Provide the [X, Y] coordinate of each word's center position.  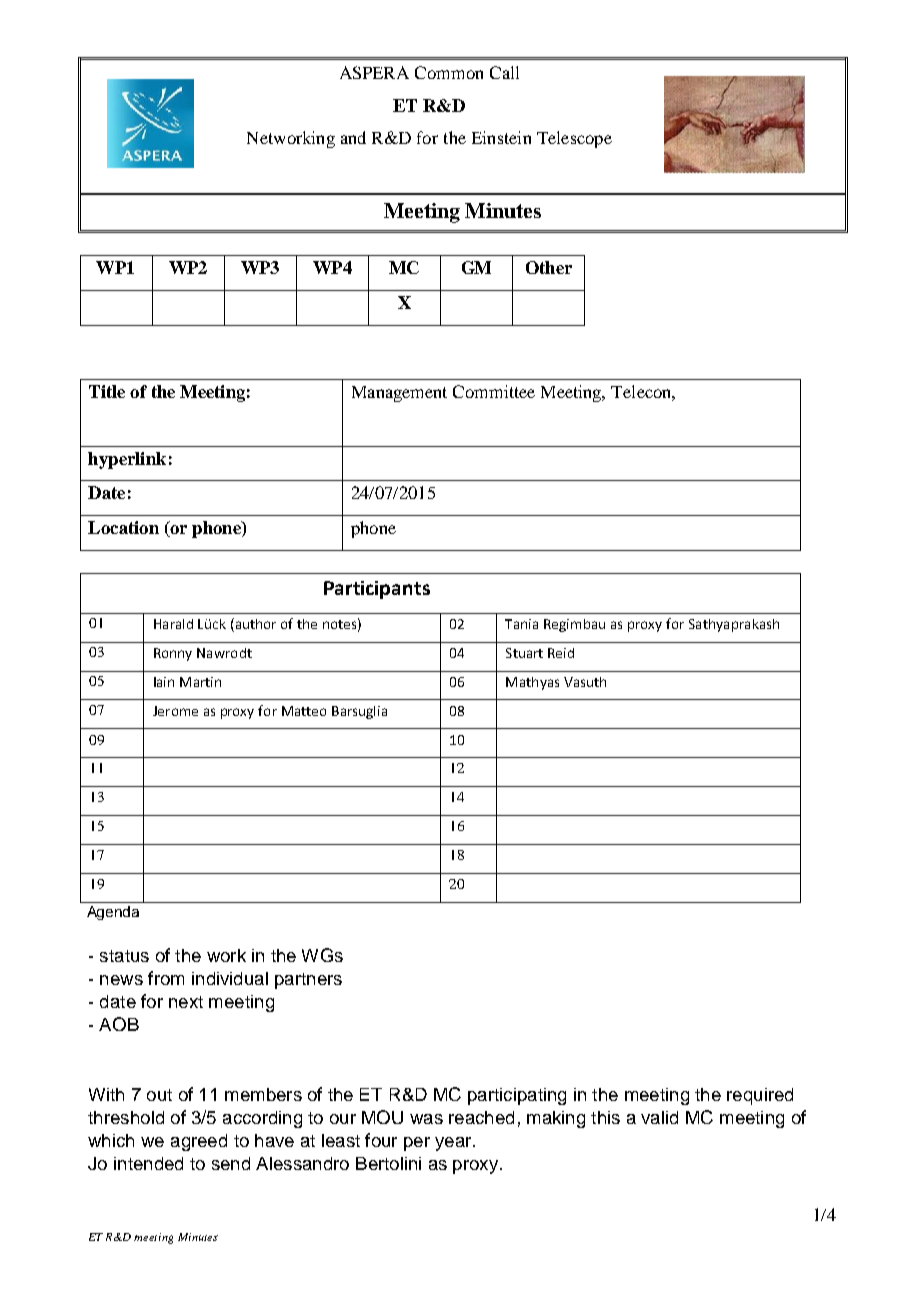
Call [504, 72]
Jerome [175, 711]
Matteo [304, 711]
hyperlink [127, 460]
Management [399, 394]
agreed [199, 1142]
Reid [561, 653]
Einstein [501, 137]
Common [449, 72]
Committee [494, 391]
